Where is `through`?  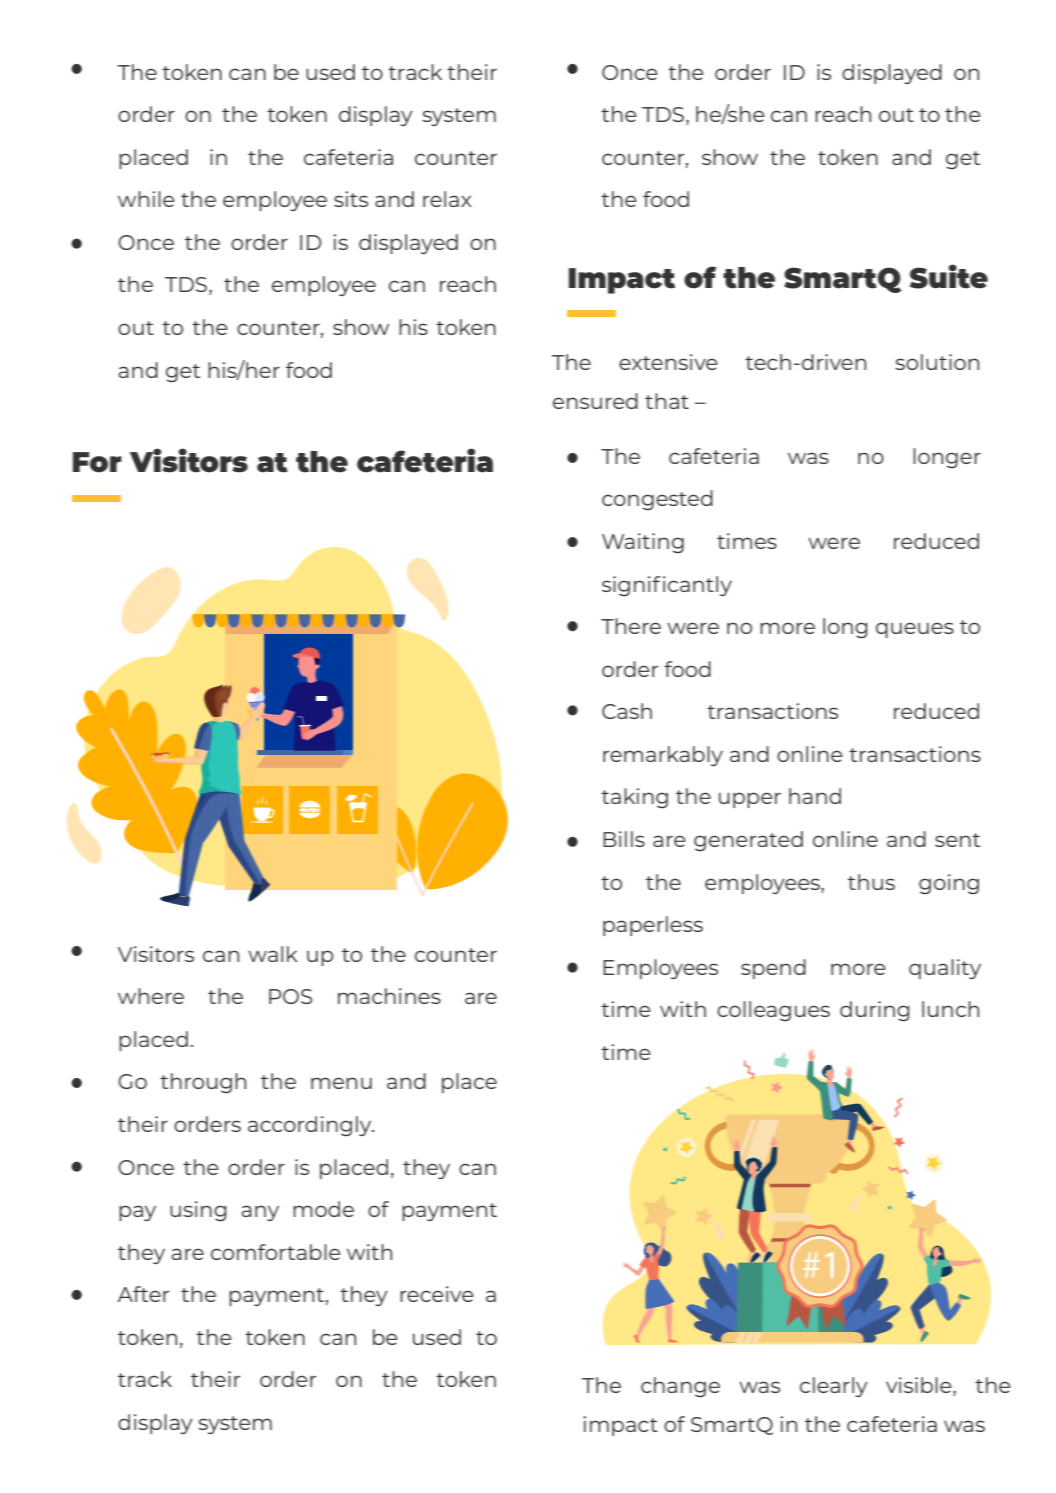
through is located at coordinates (203, 1083).
